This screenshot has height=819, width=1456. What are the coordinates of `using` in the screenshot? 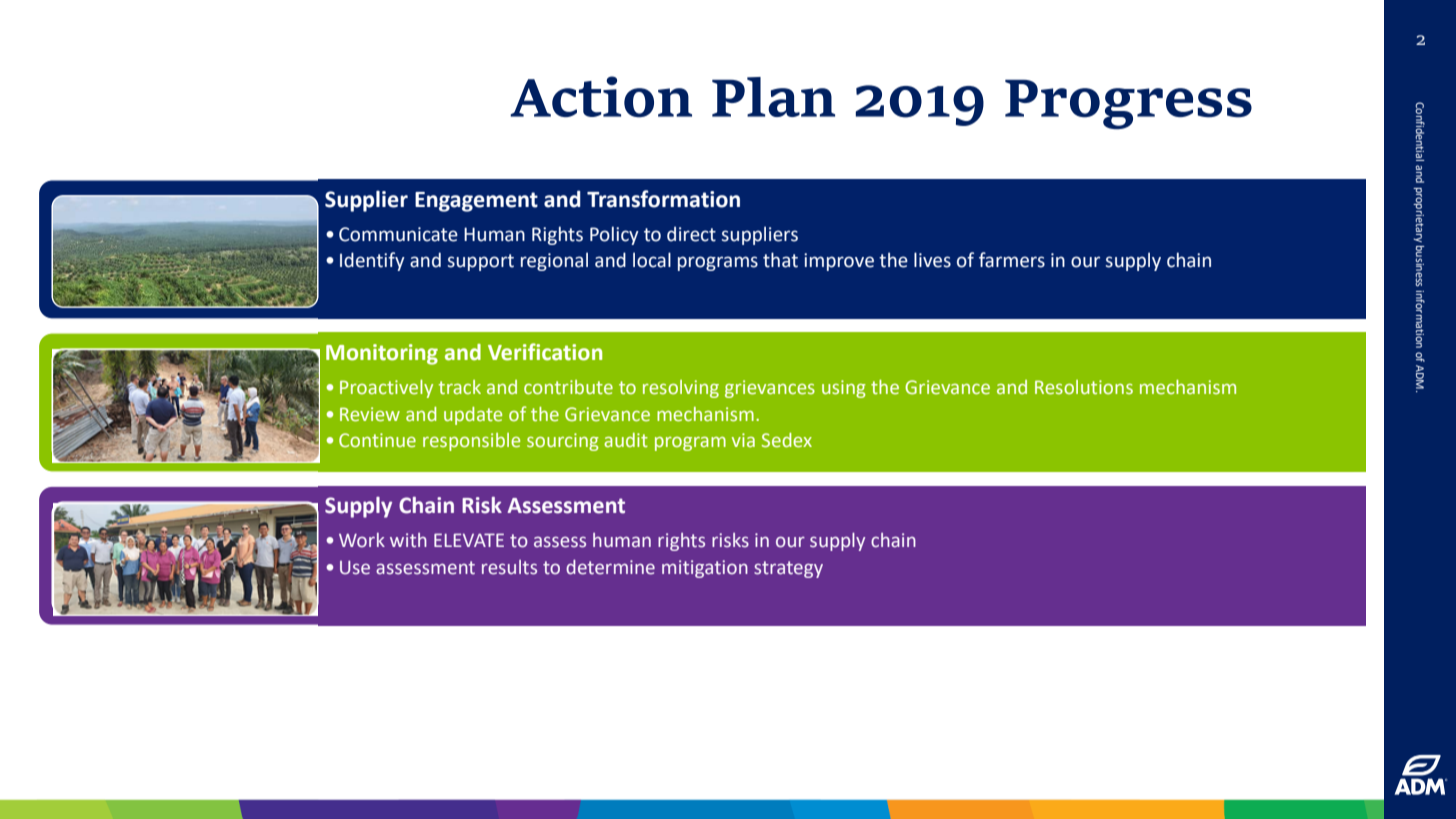 It's located at (844, 389).
